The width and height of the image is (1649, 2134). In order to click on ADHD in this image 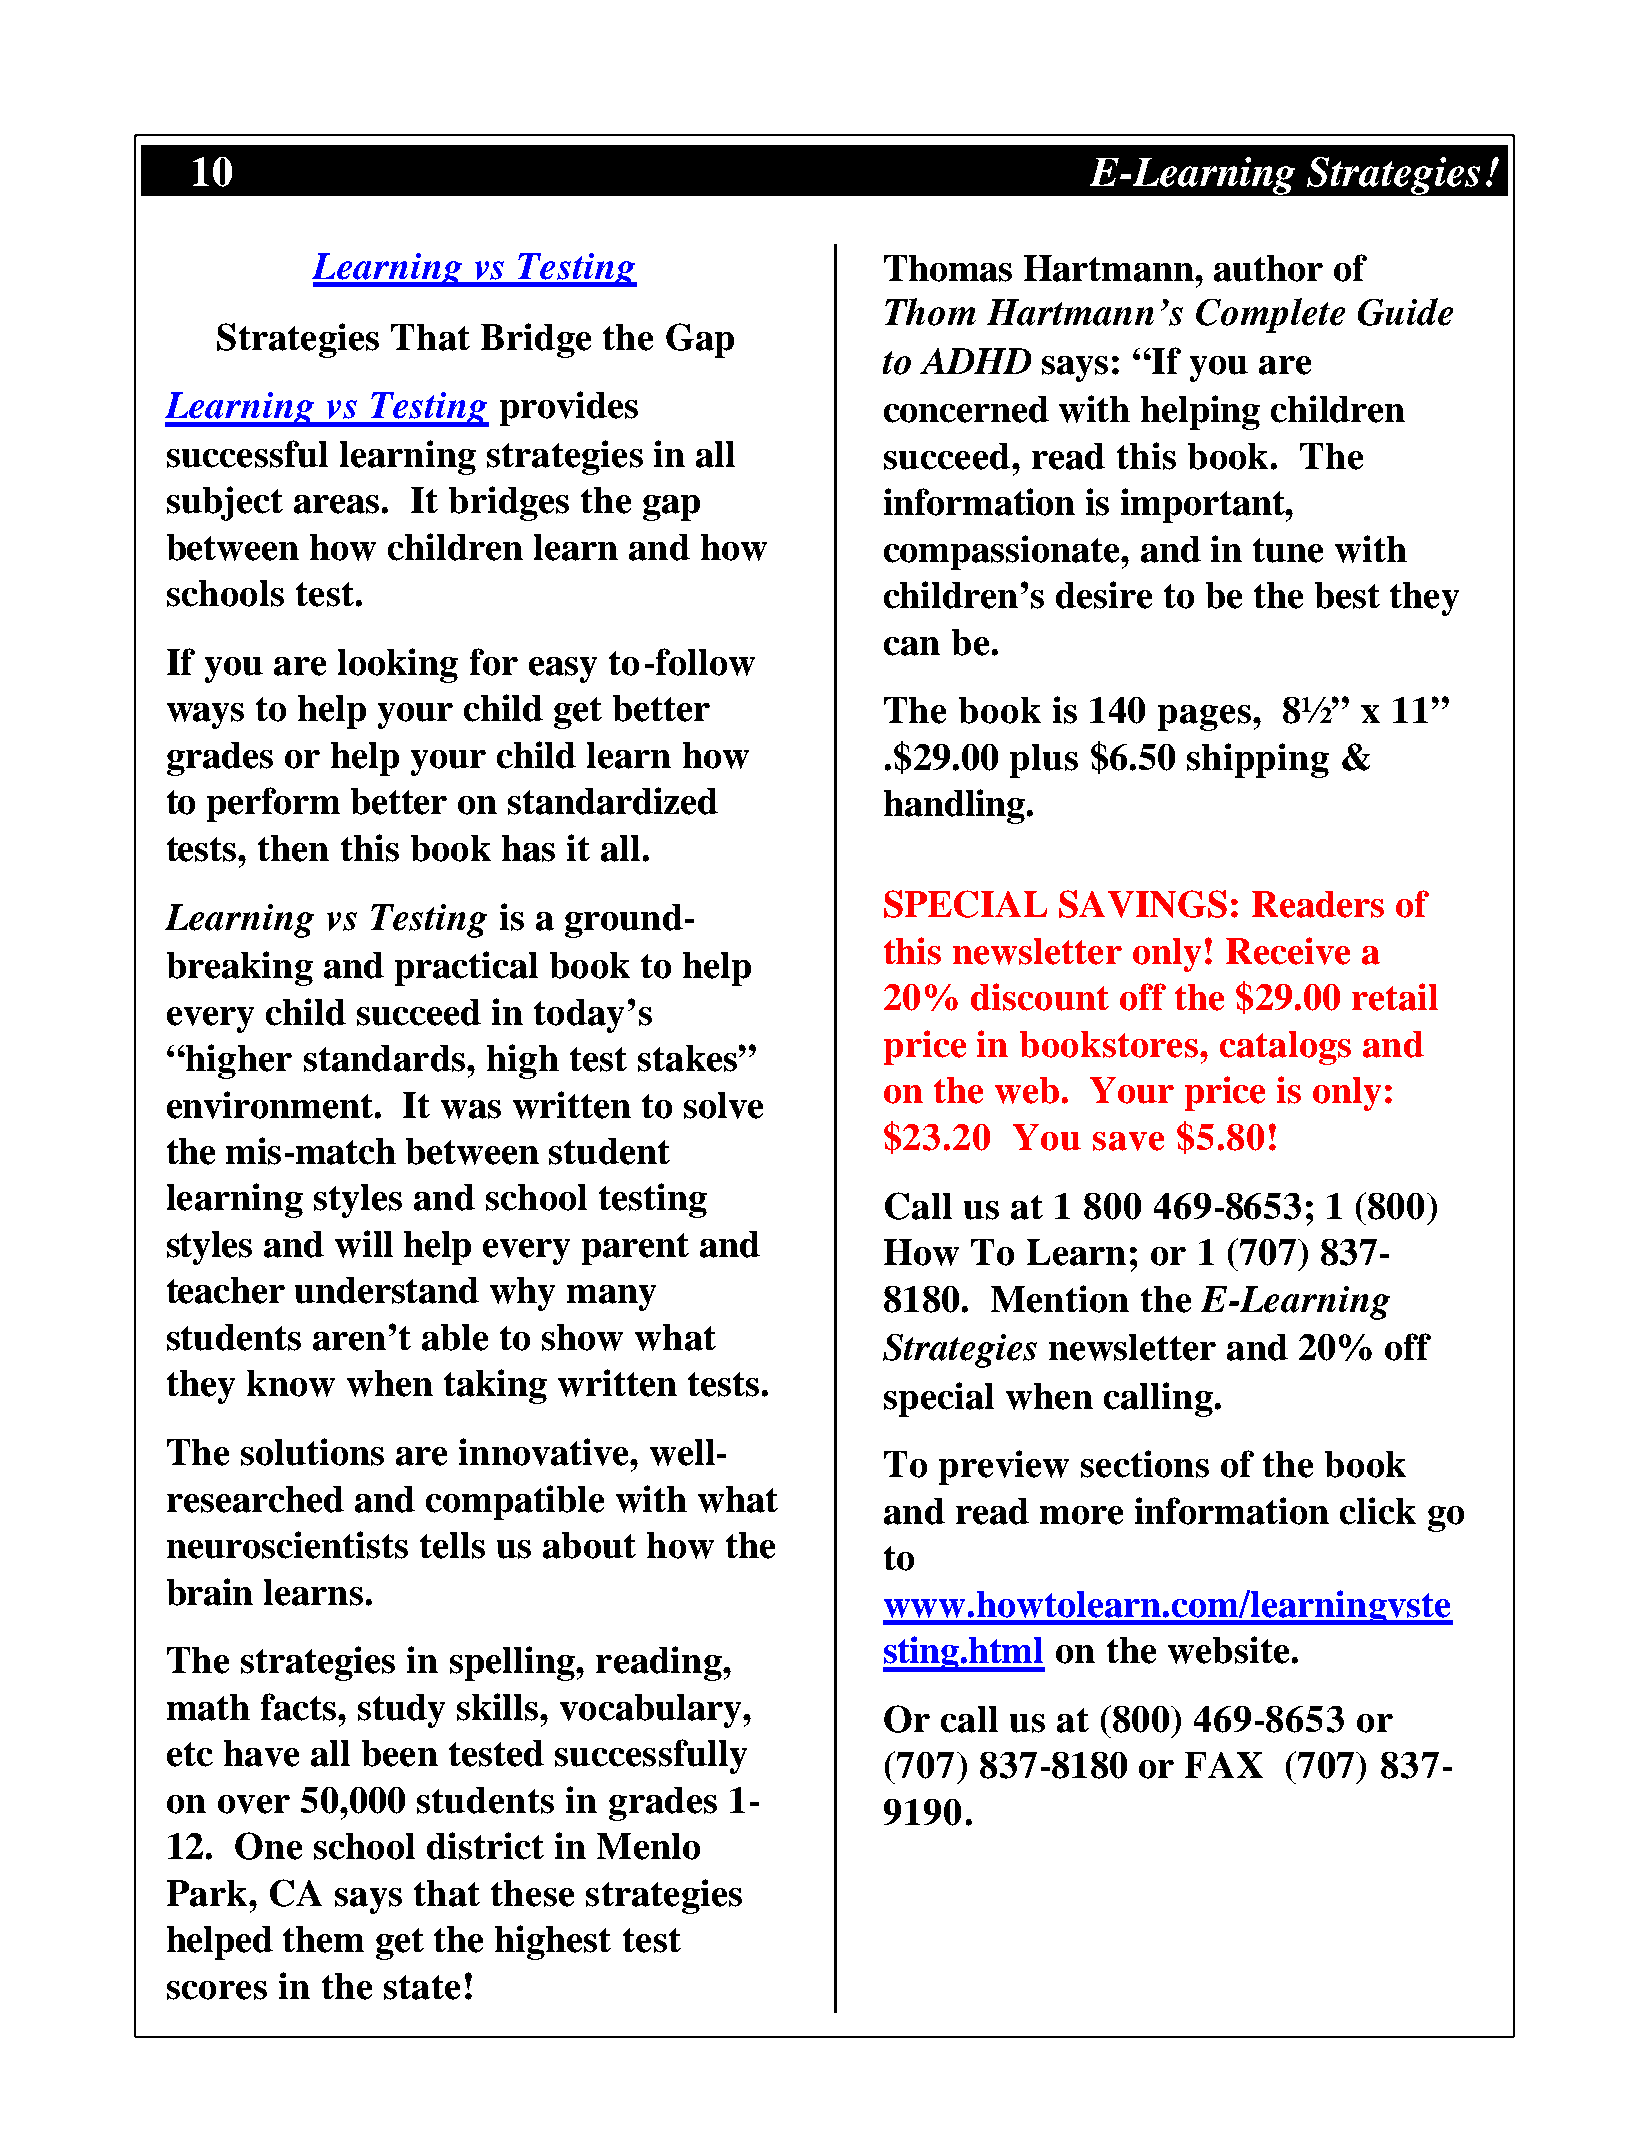, I will do `click(975, 361)`.
